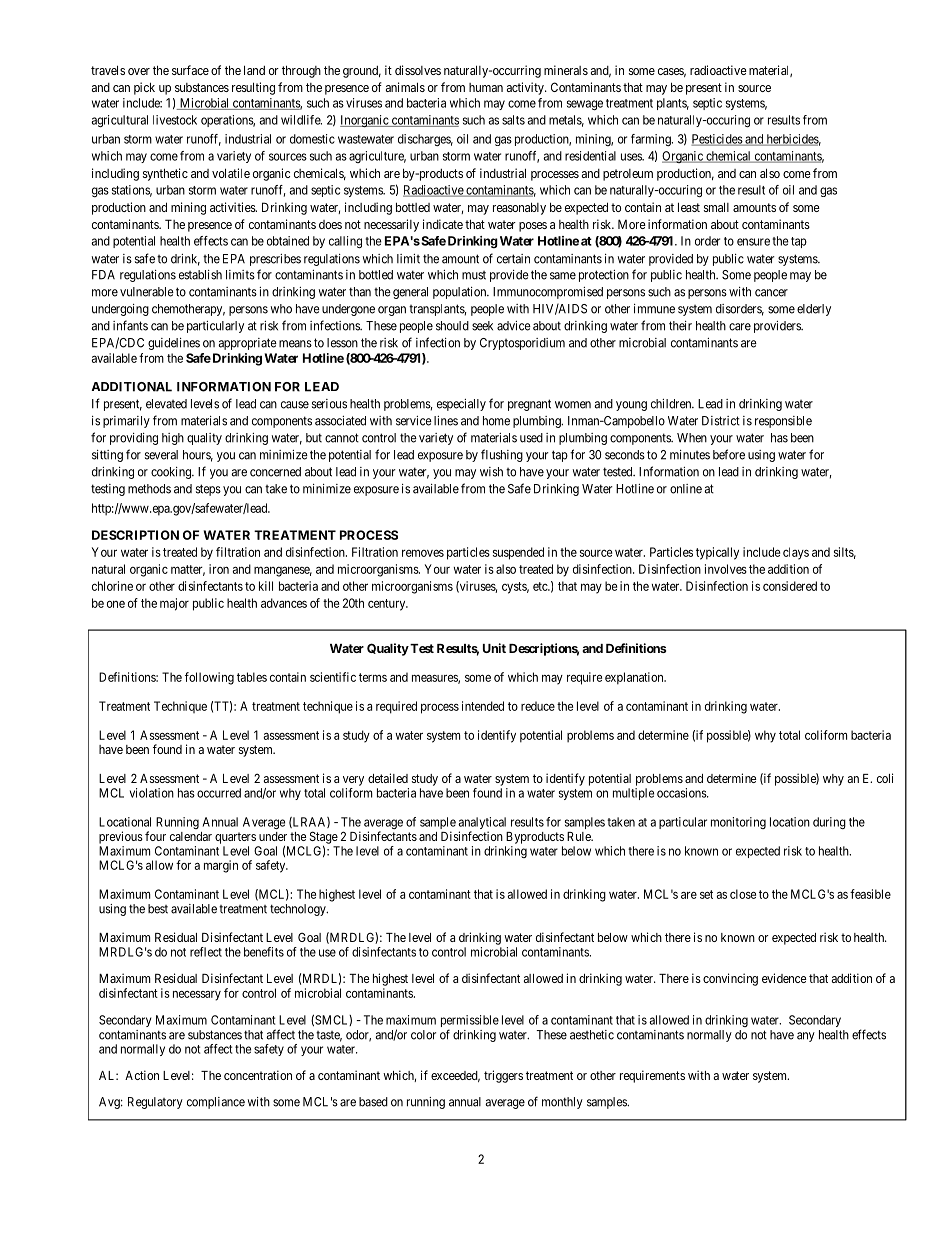  I want to click on appropriate, so click(247, 344).
